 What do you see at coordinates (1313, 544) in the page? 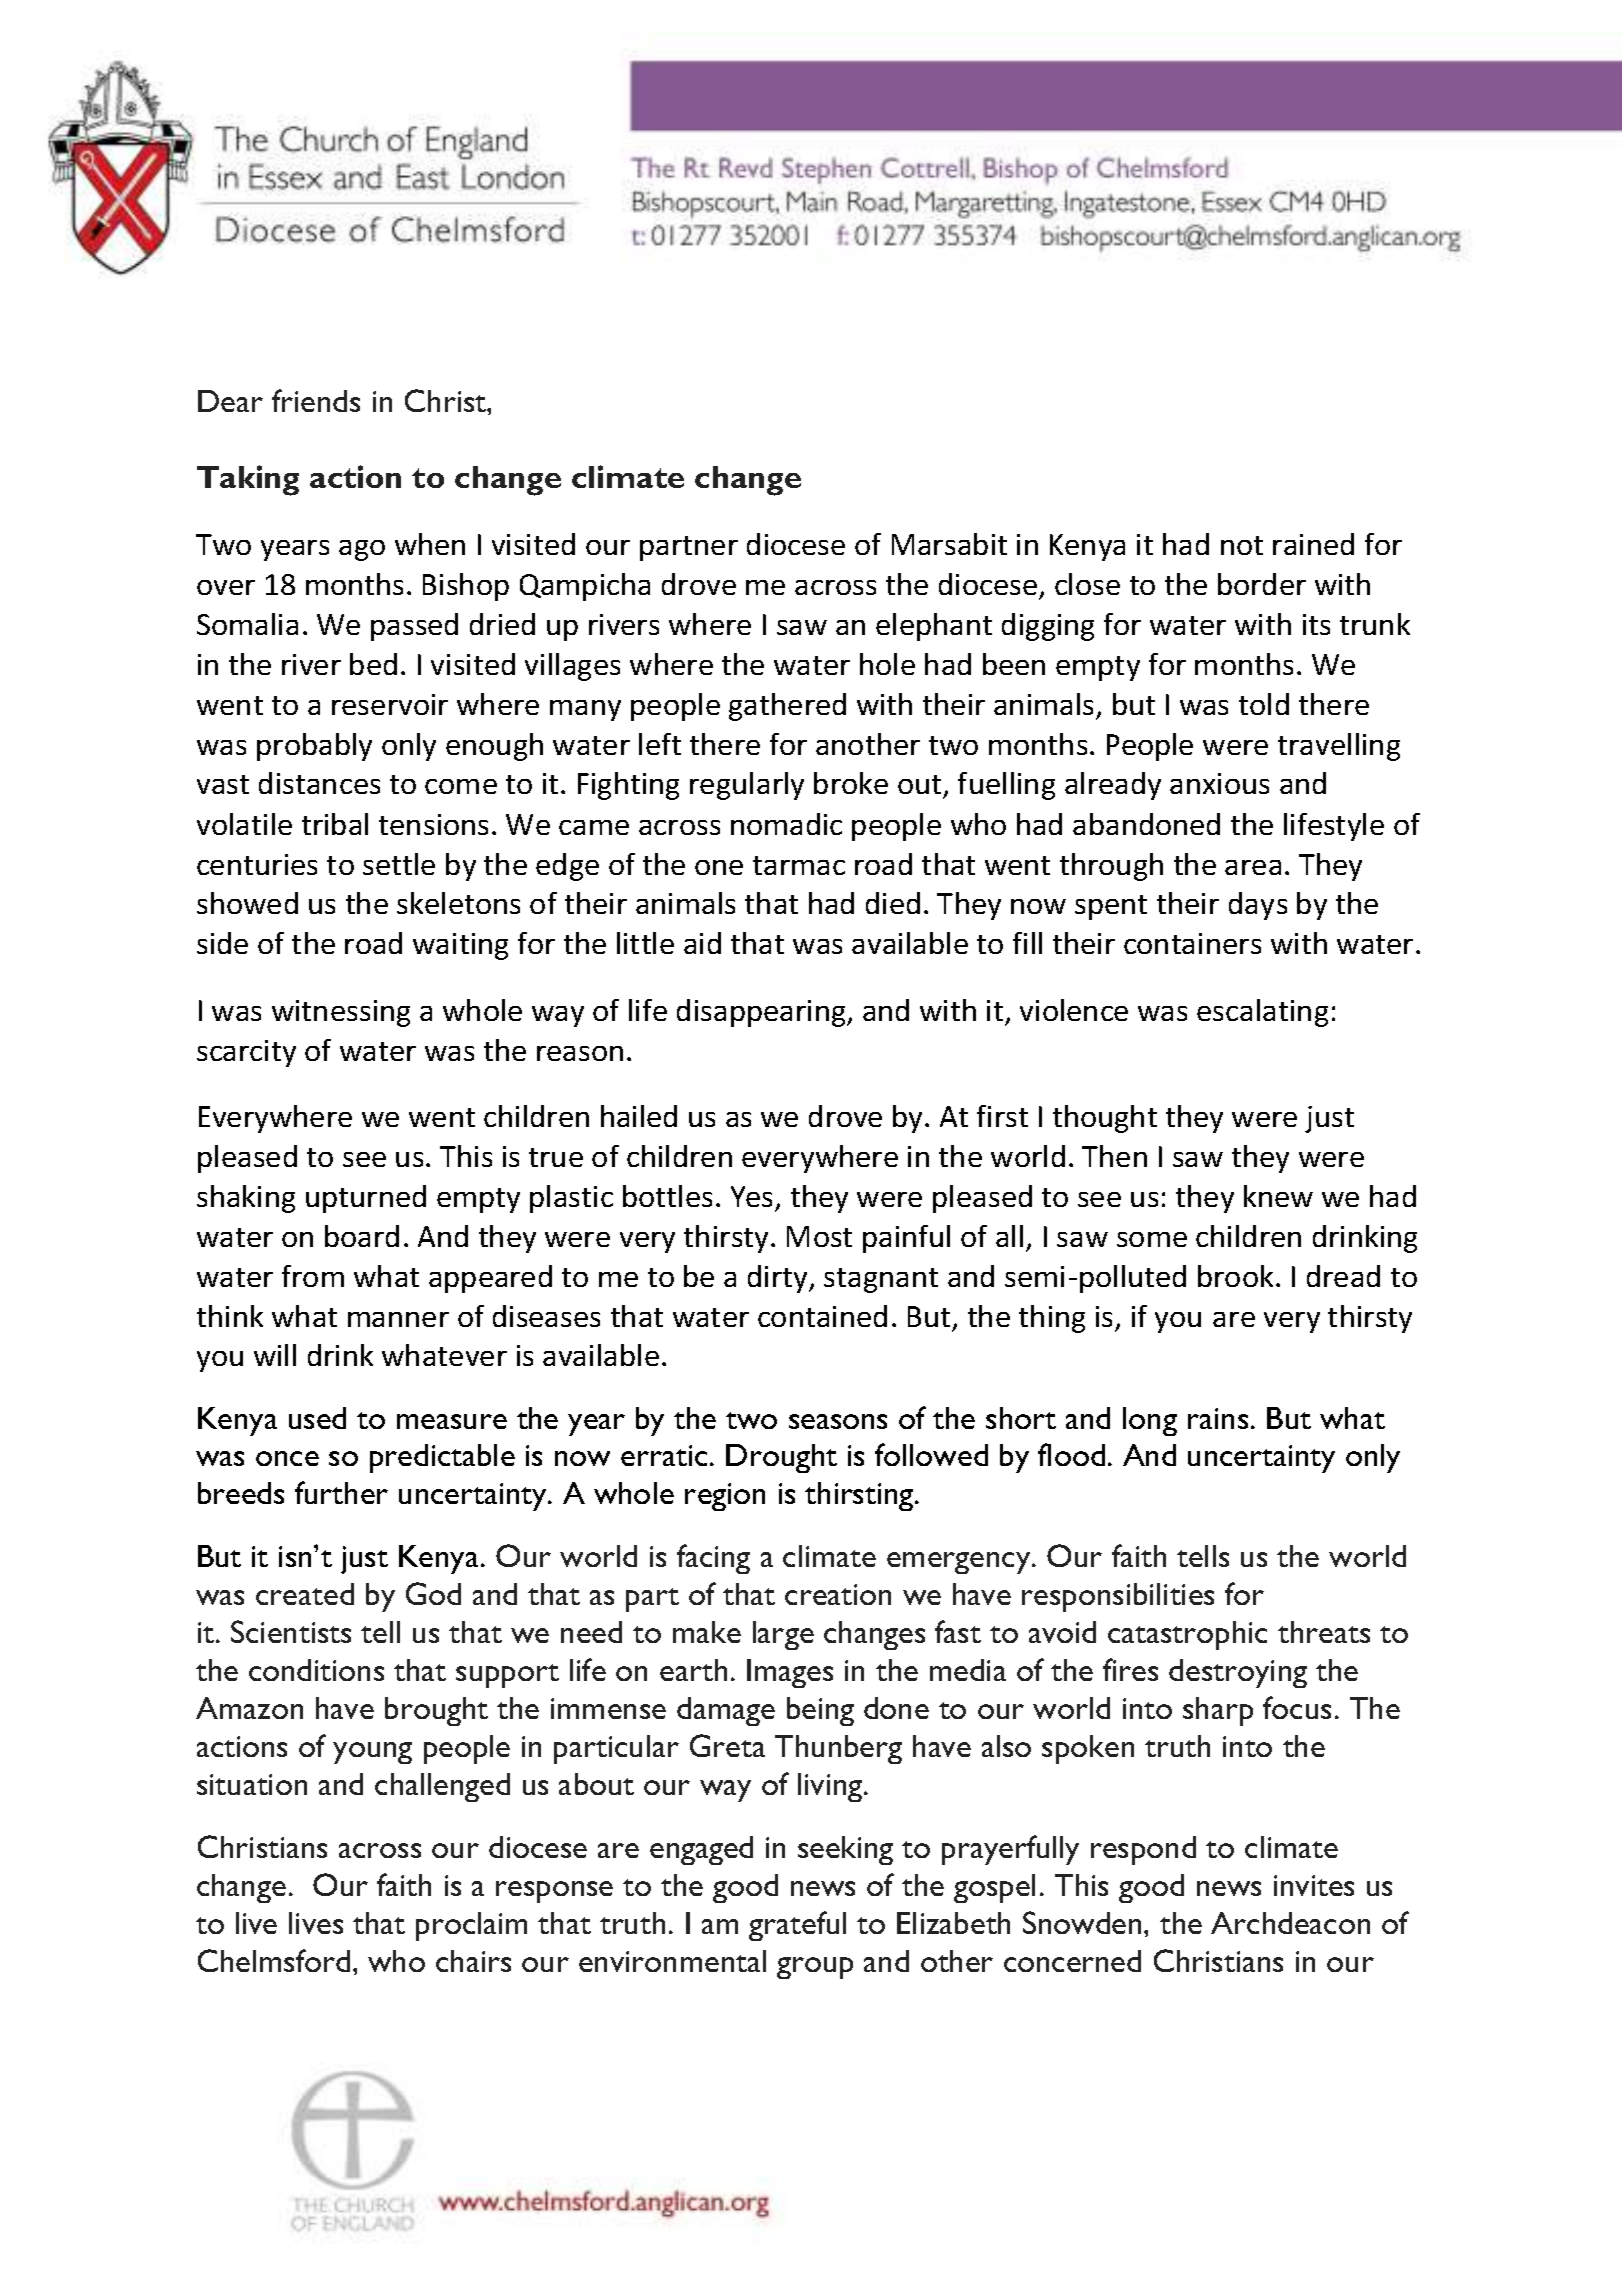
I see `rained` at bounding box center [1313, 544].
